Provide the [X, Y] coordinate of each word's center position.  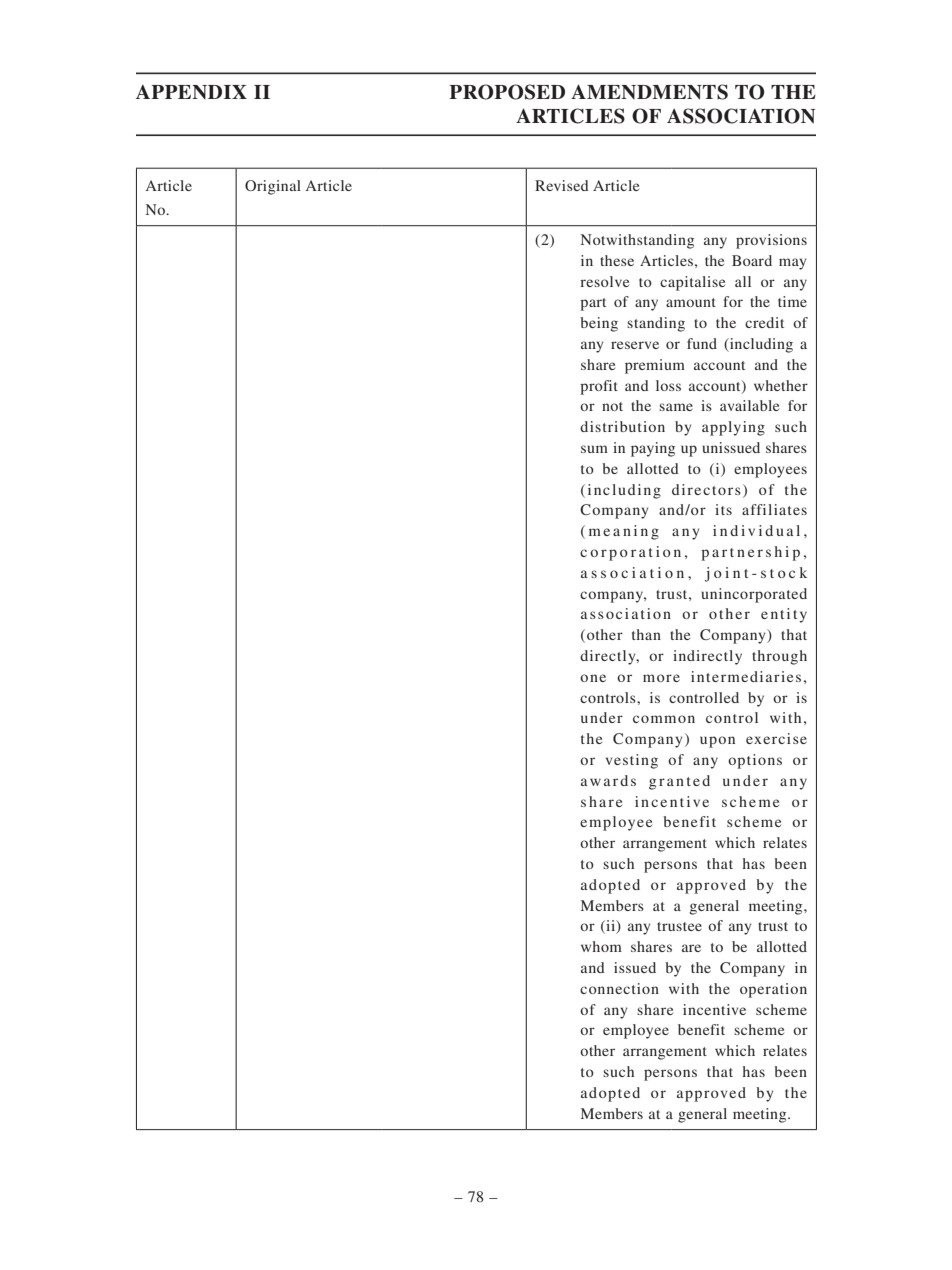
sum [594, 449]
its [723, 509]
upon [717, 742]
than [646, 634]
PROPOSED [507, 92]
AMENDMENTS [649, 92]
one [593, 678]
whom [601, 946]
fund [702, 343]
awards [608, 780]
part [593, 304]
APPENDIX [191, 92]
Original [273, 187]
